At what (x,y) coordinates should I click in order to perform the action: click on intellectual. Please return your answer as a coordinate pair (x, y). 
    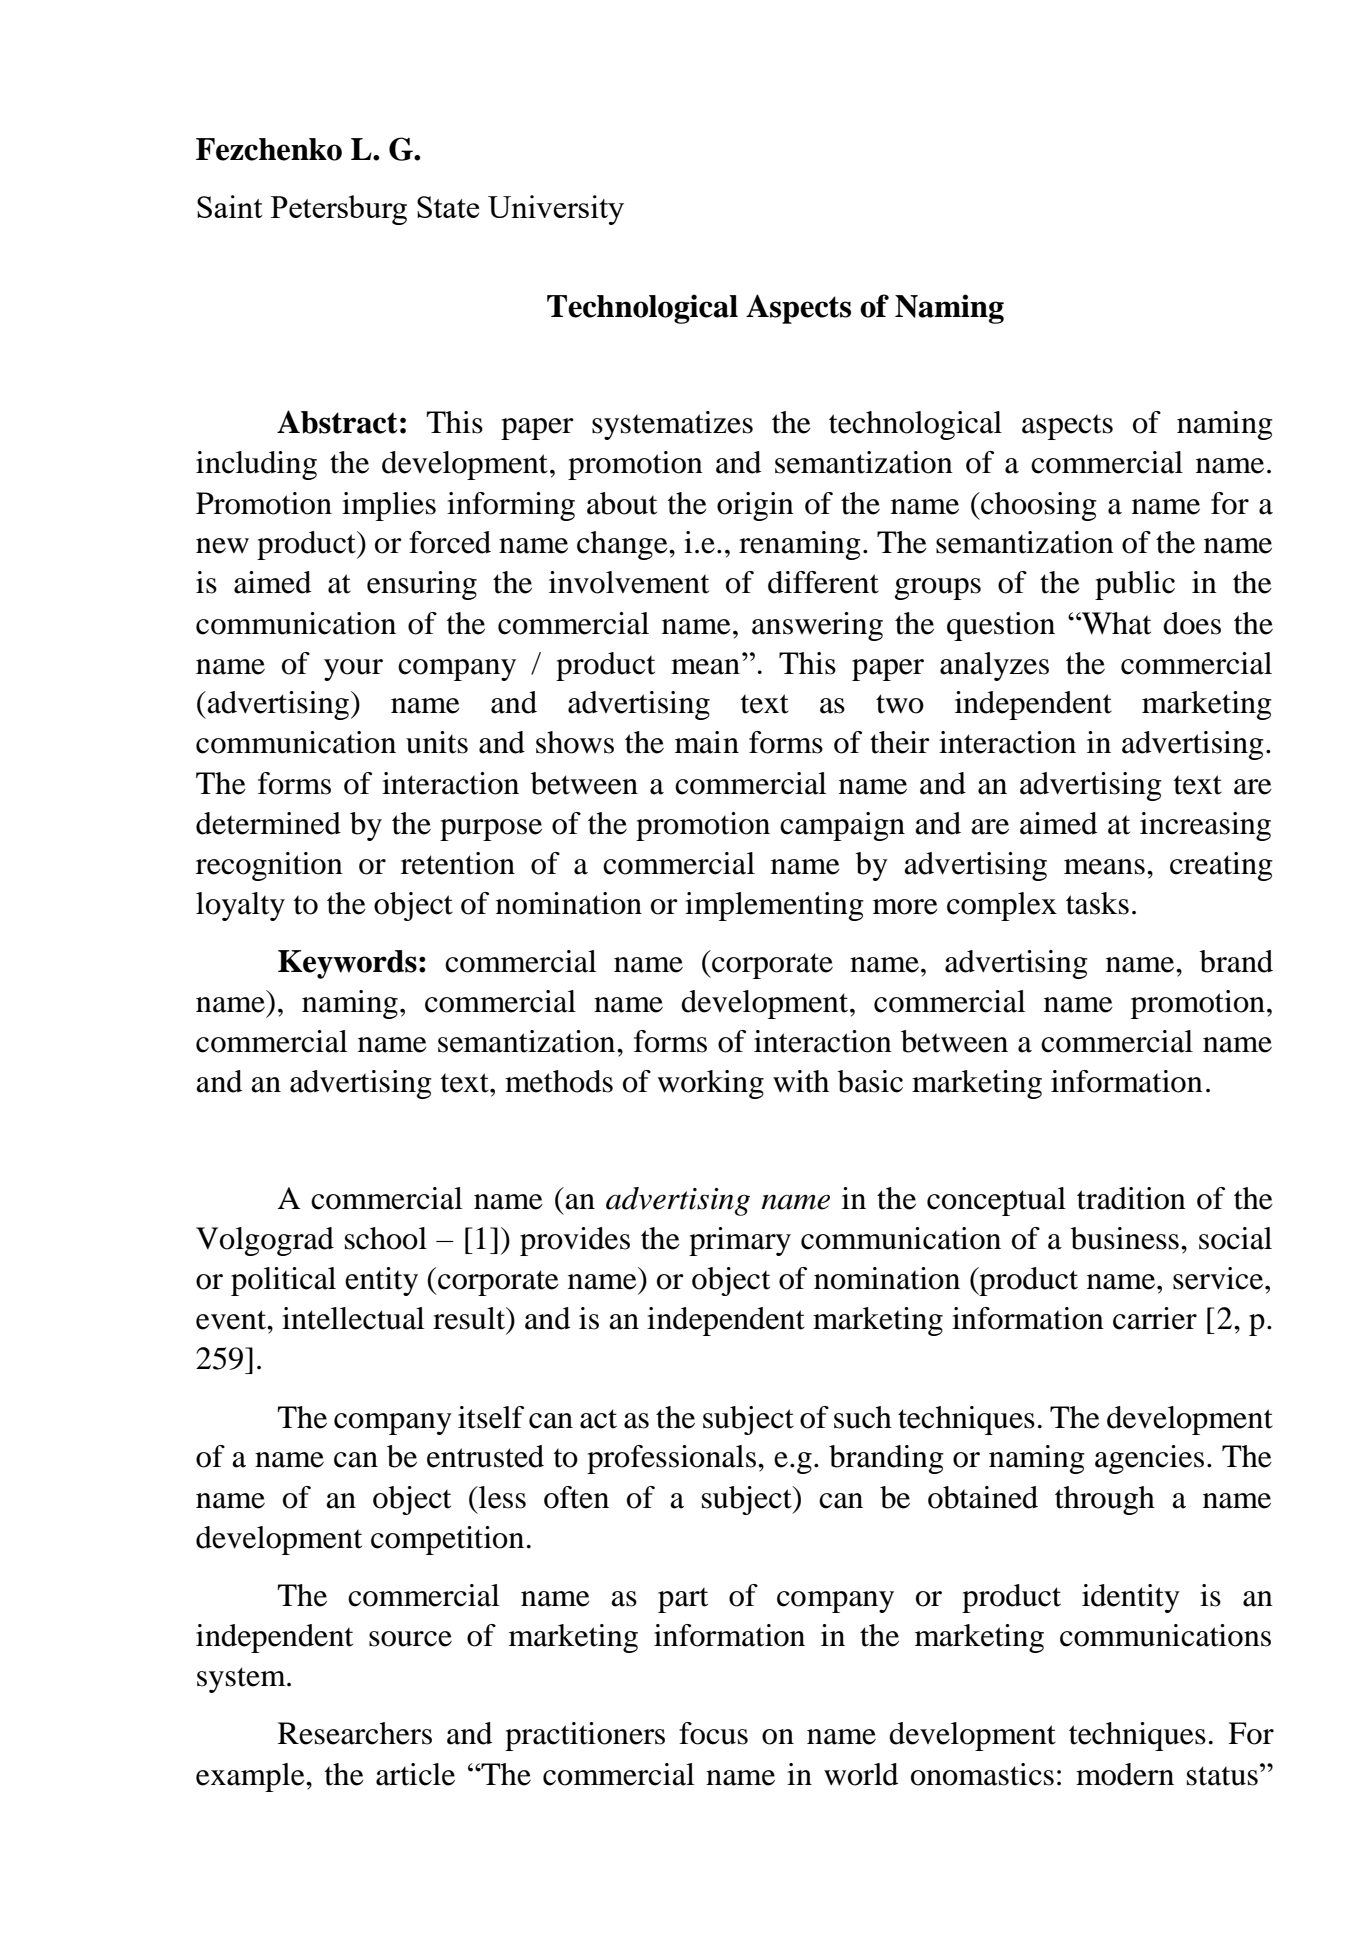
    Looking at the image, I should click on (353, 1318).
